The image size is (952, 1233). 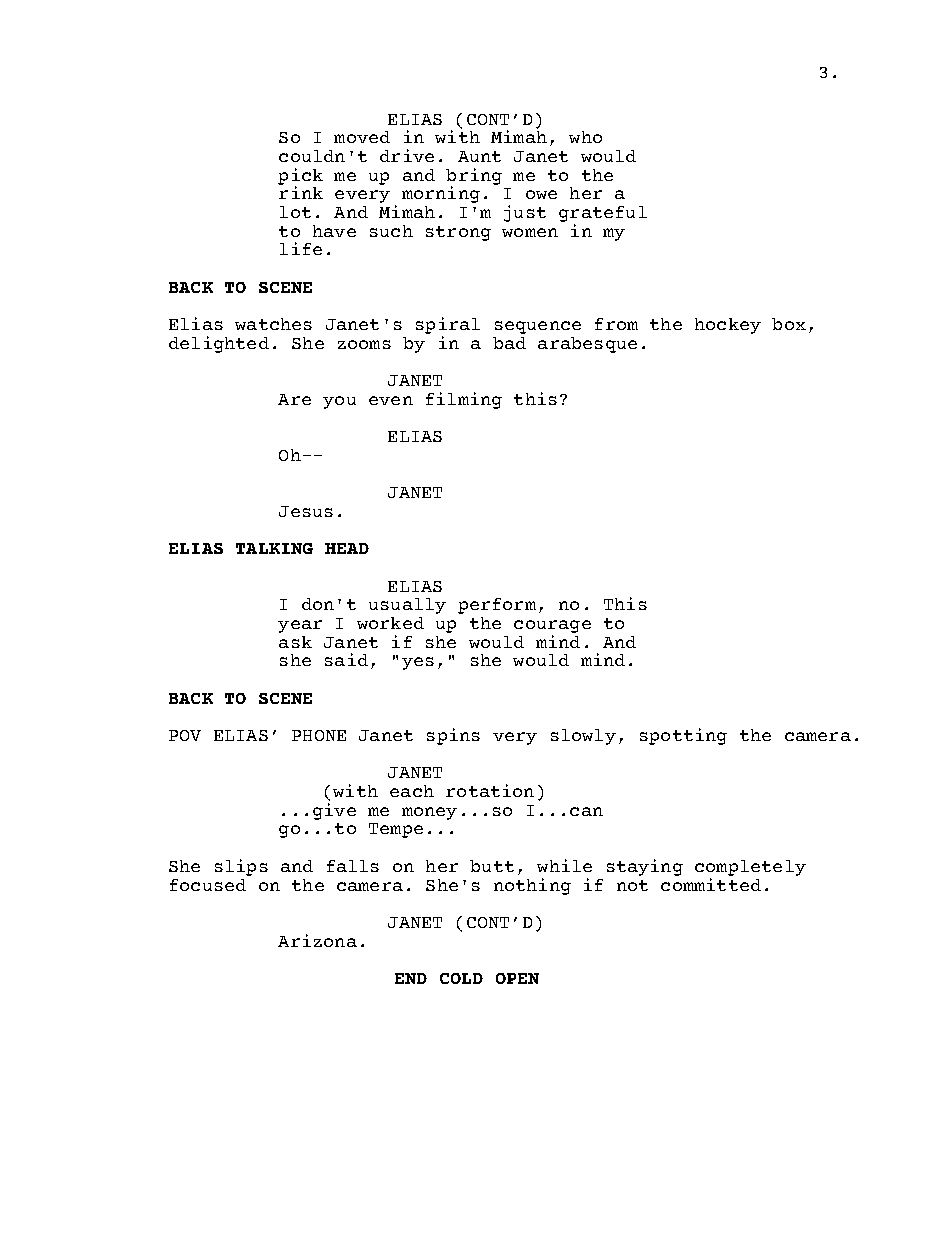 I want to click on filming, so click(x=464, y=400).
